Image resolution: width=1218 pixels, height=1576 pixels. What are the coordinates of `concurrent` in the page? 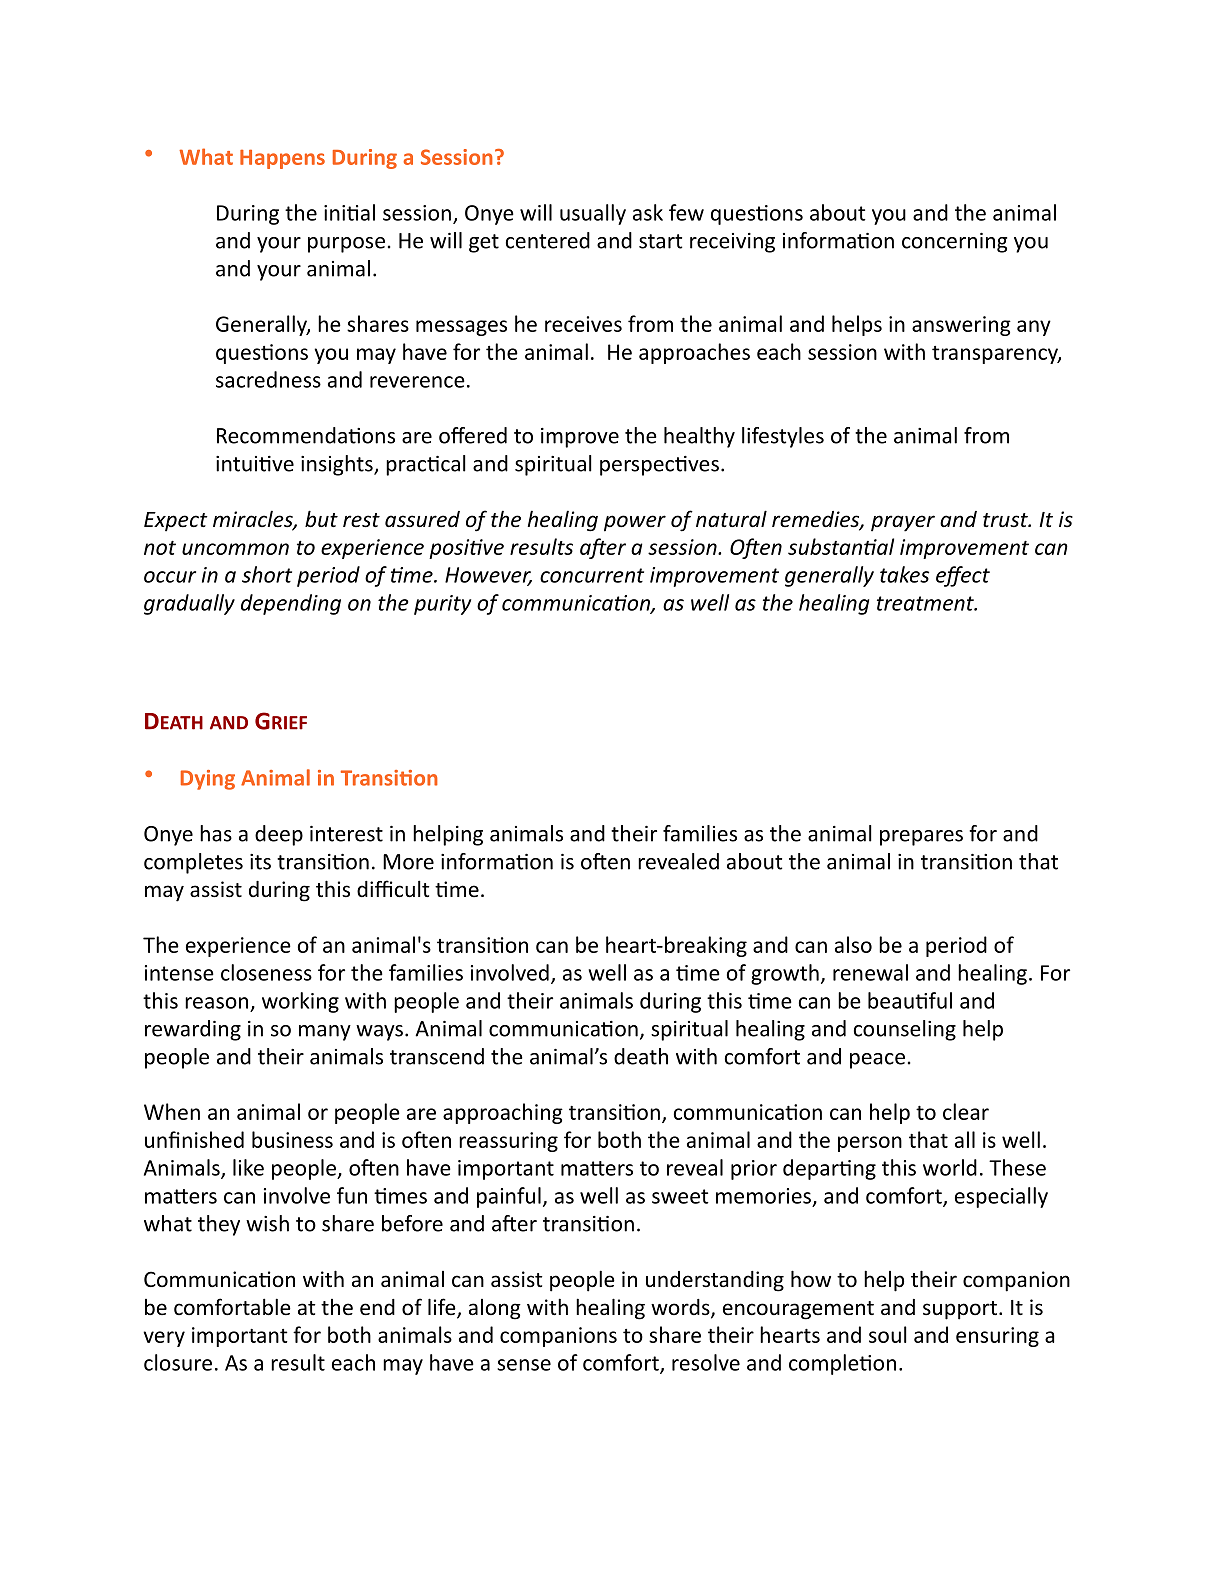 It's located at (592, 575).
